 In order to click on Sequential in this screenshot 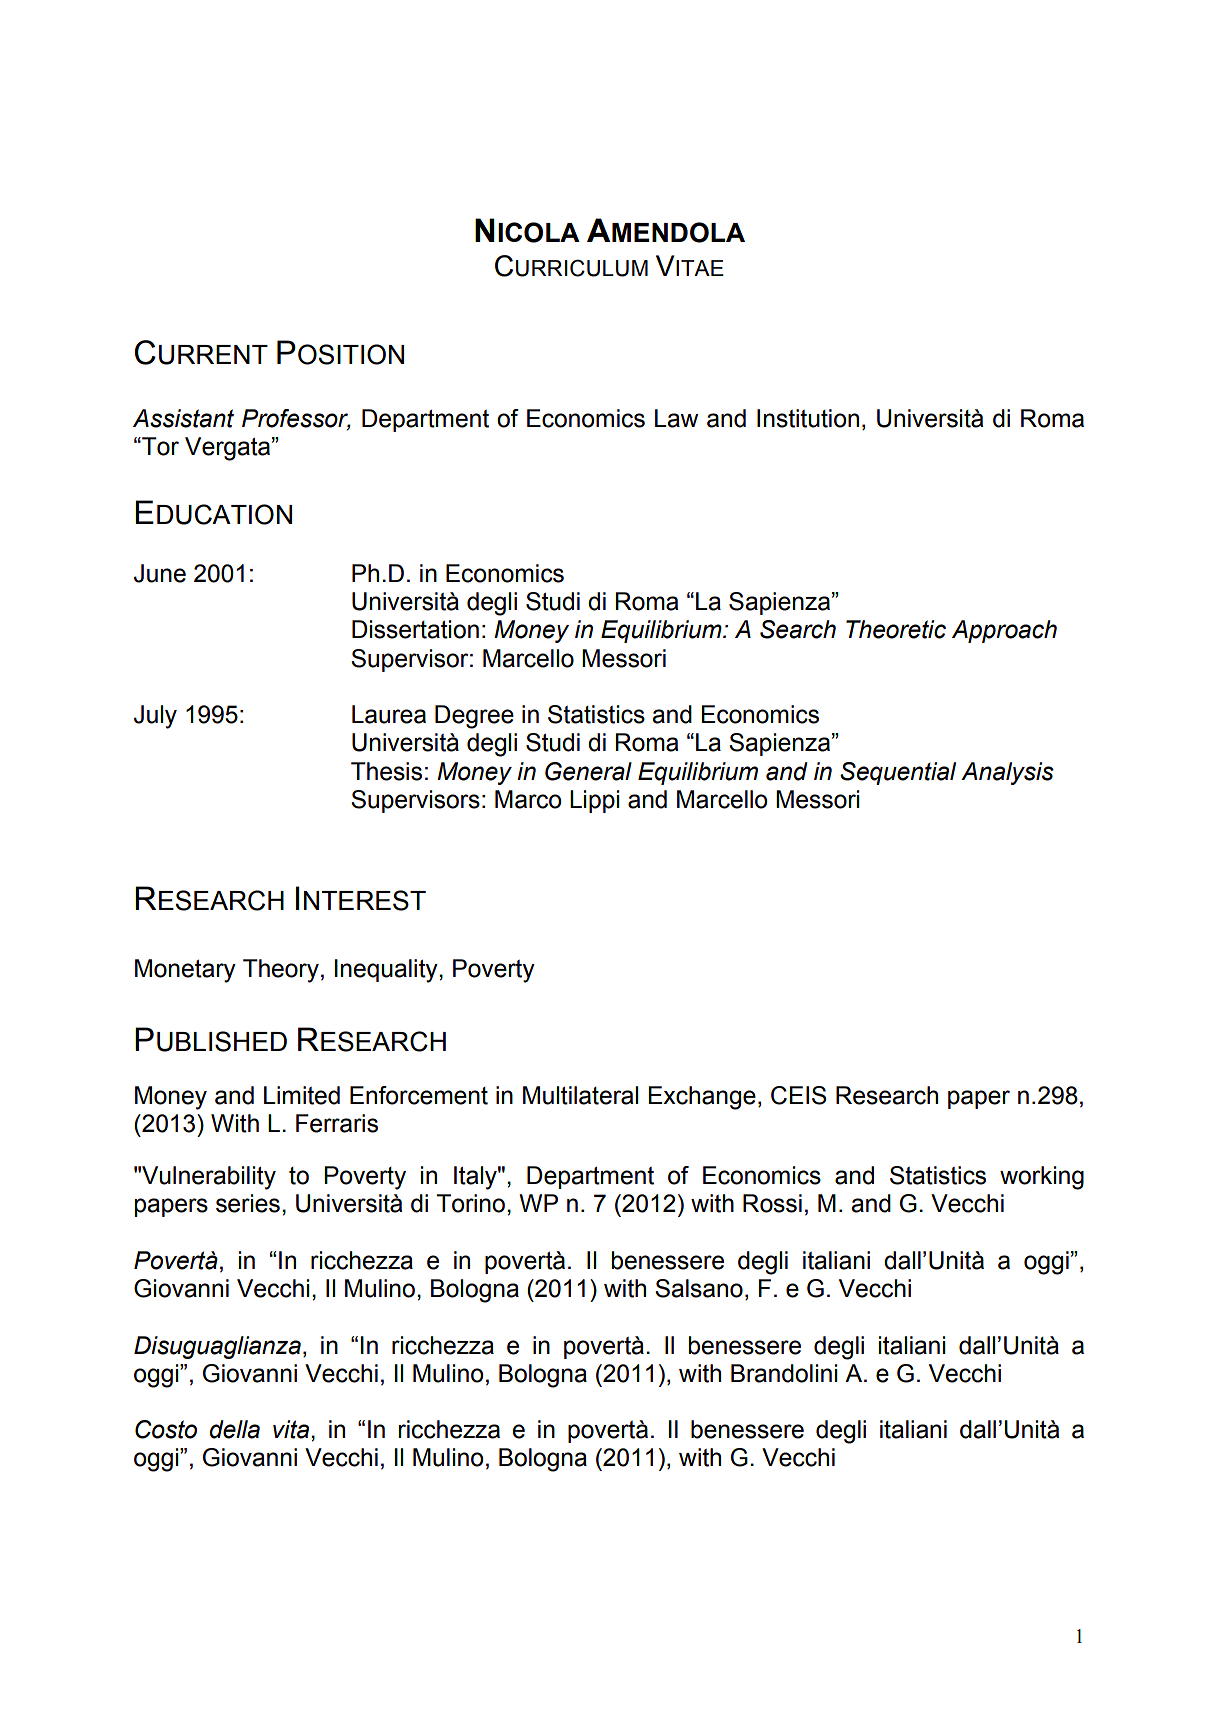, I will do `click(898, 773)`.
